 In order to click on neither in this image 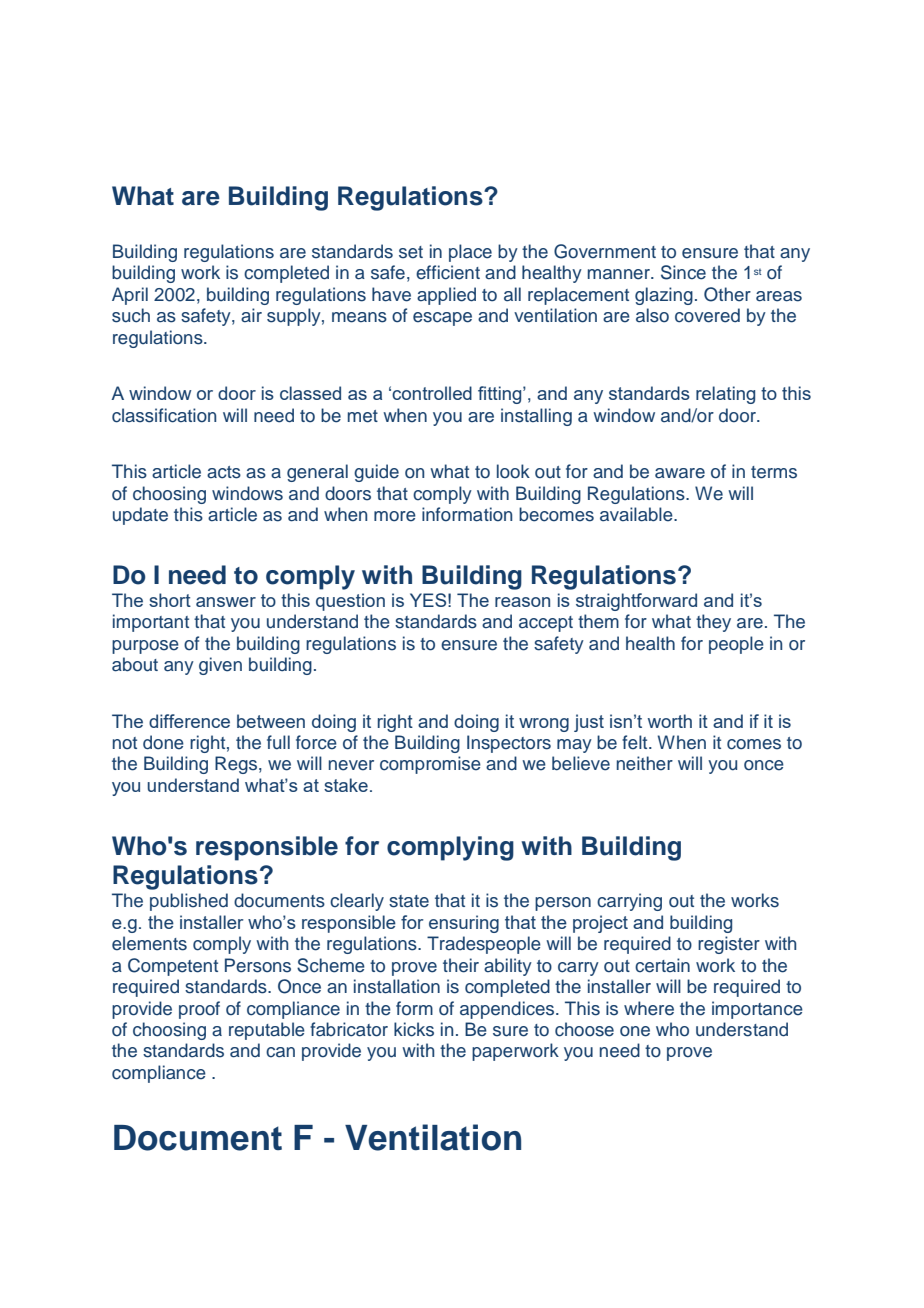, I will do `click(645, 763)`.
